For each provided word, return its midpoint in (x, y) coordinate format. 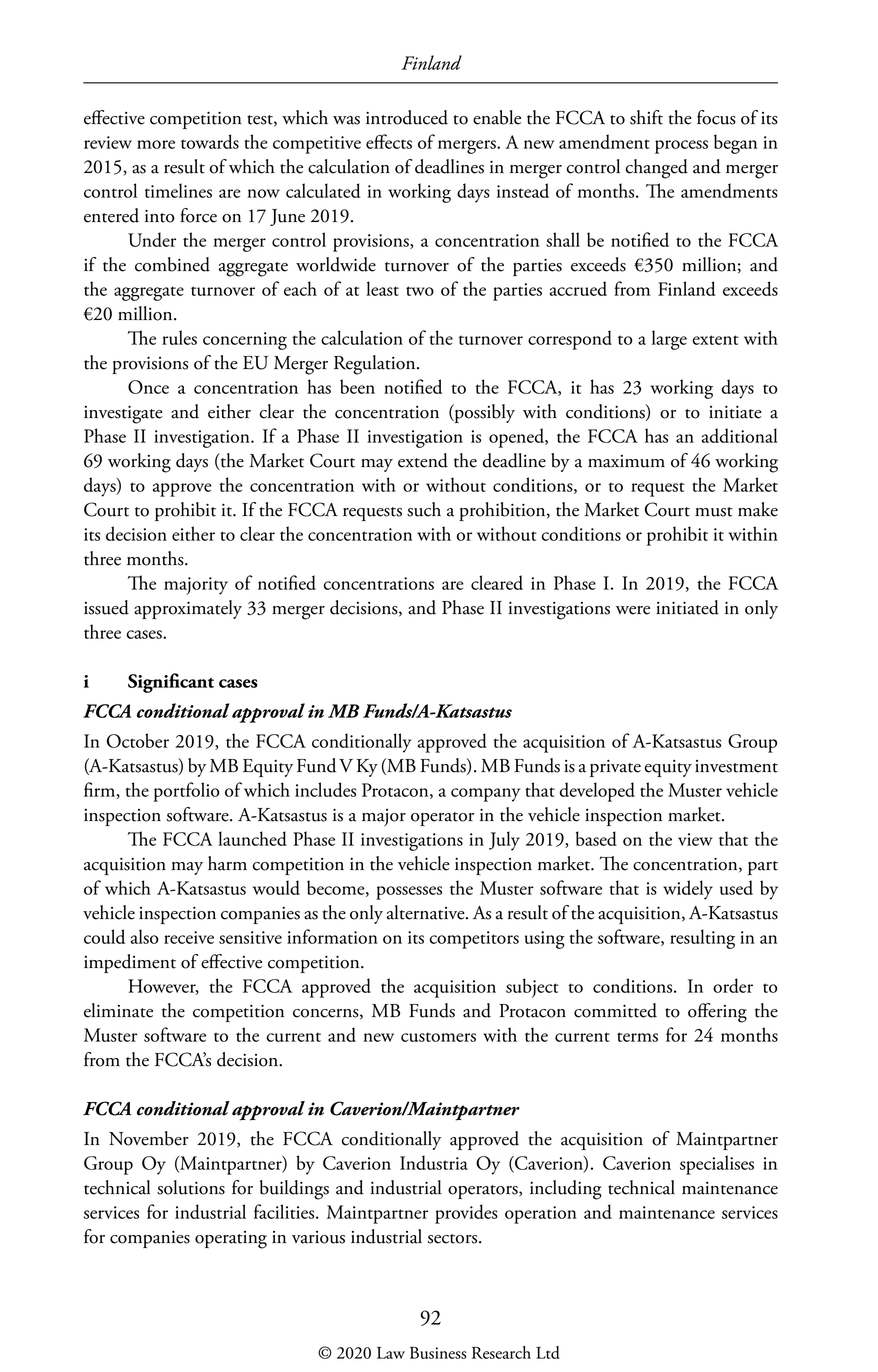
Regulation (376, 365)
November (149, 1138)
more (156, 144)
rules (179, 337)
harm (227, 863)
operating (231, 1240)
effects (389, 141)
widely (688, 890)
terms (637, 1037)
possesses (409, 893)
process (681, 147)
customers (438, 1037)
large (669, 340)
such (424, 509)
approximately (188, 609)
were (633, 610)
